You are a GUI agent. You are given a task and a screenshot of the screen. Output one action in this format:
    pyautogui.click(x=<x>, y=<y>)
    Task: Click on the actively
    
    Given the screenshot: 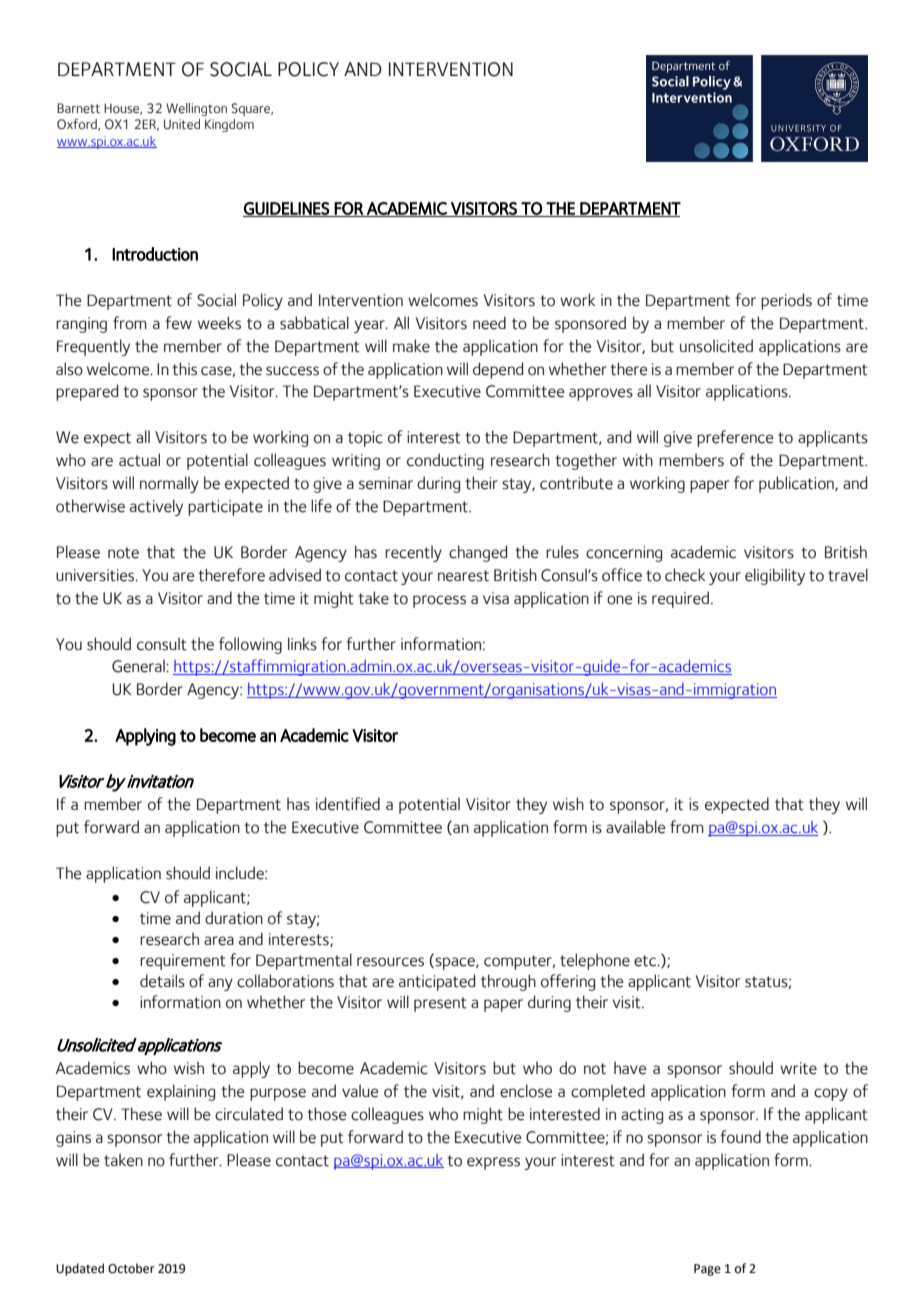 What is the action you would take?
    pyautogui.click(x=156, y=507)
